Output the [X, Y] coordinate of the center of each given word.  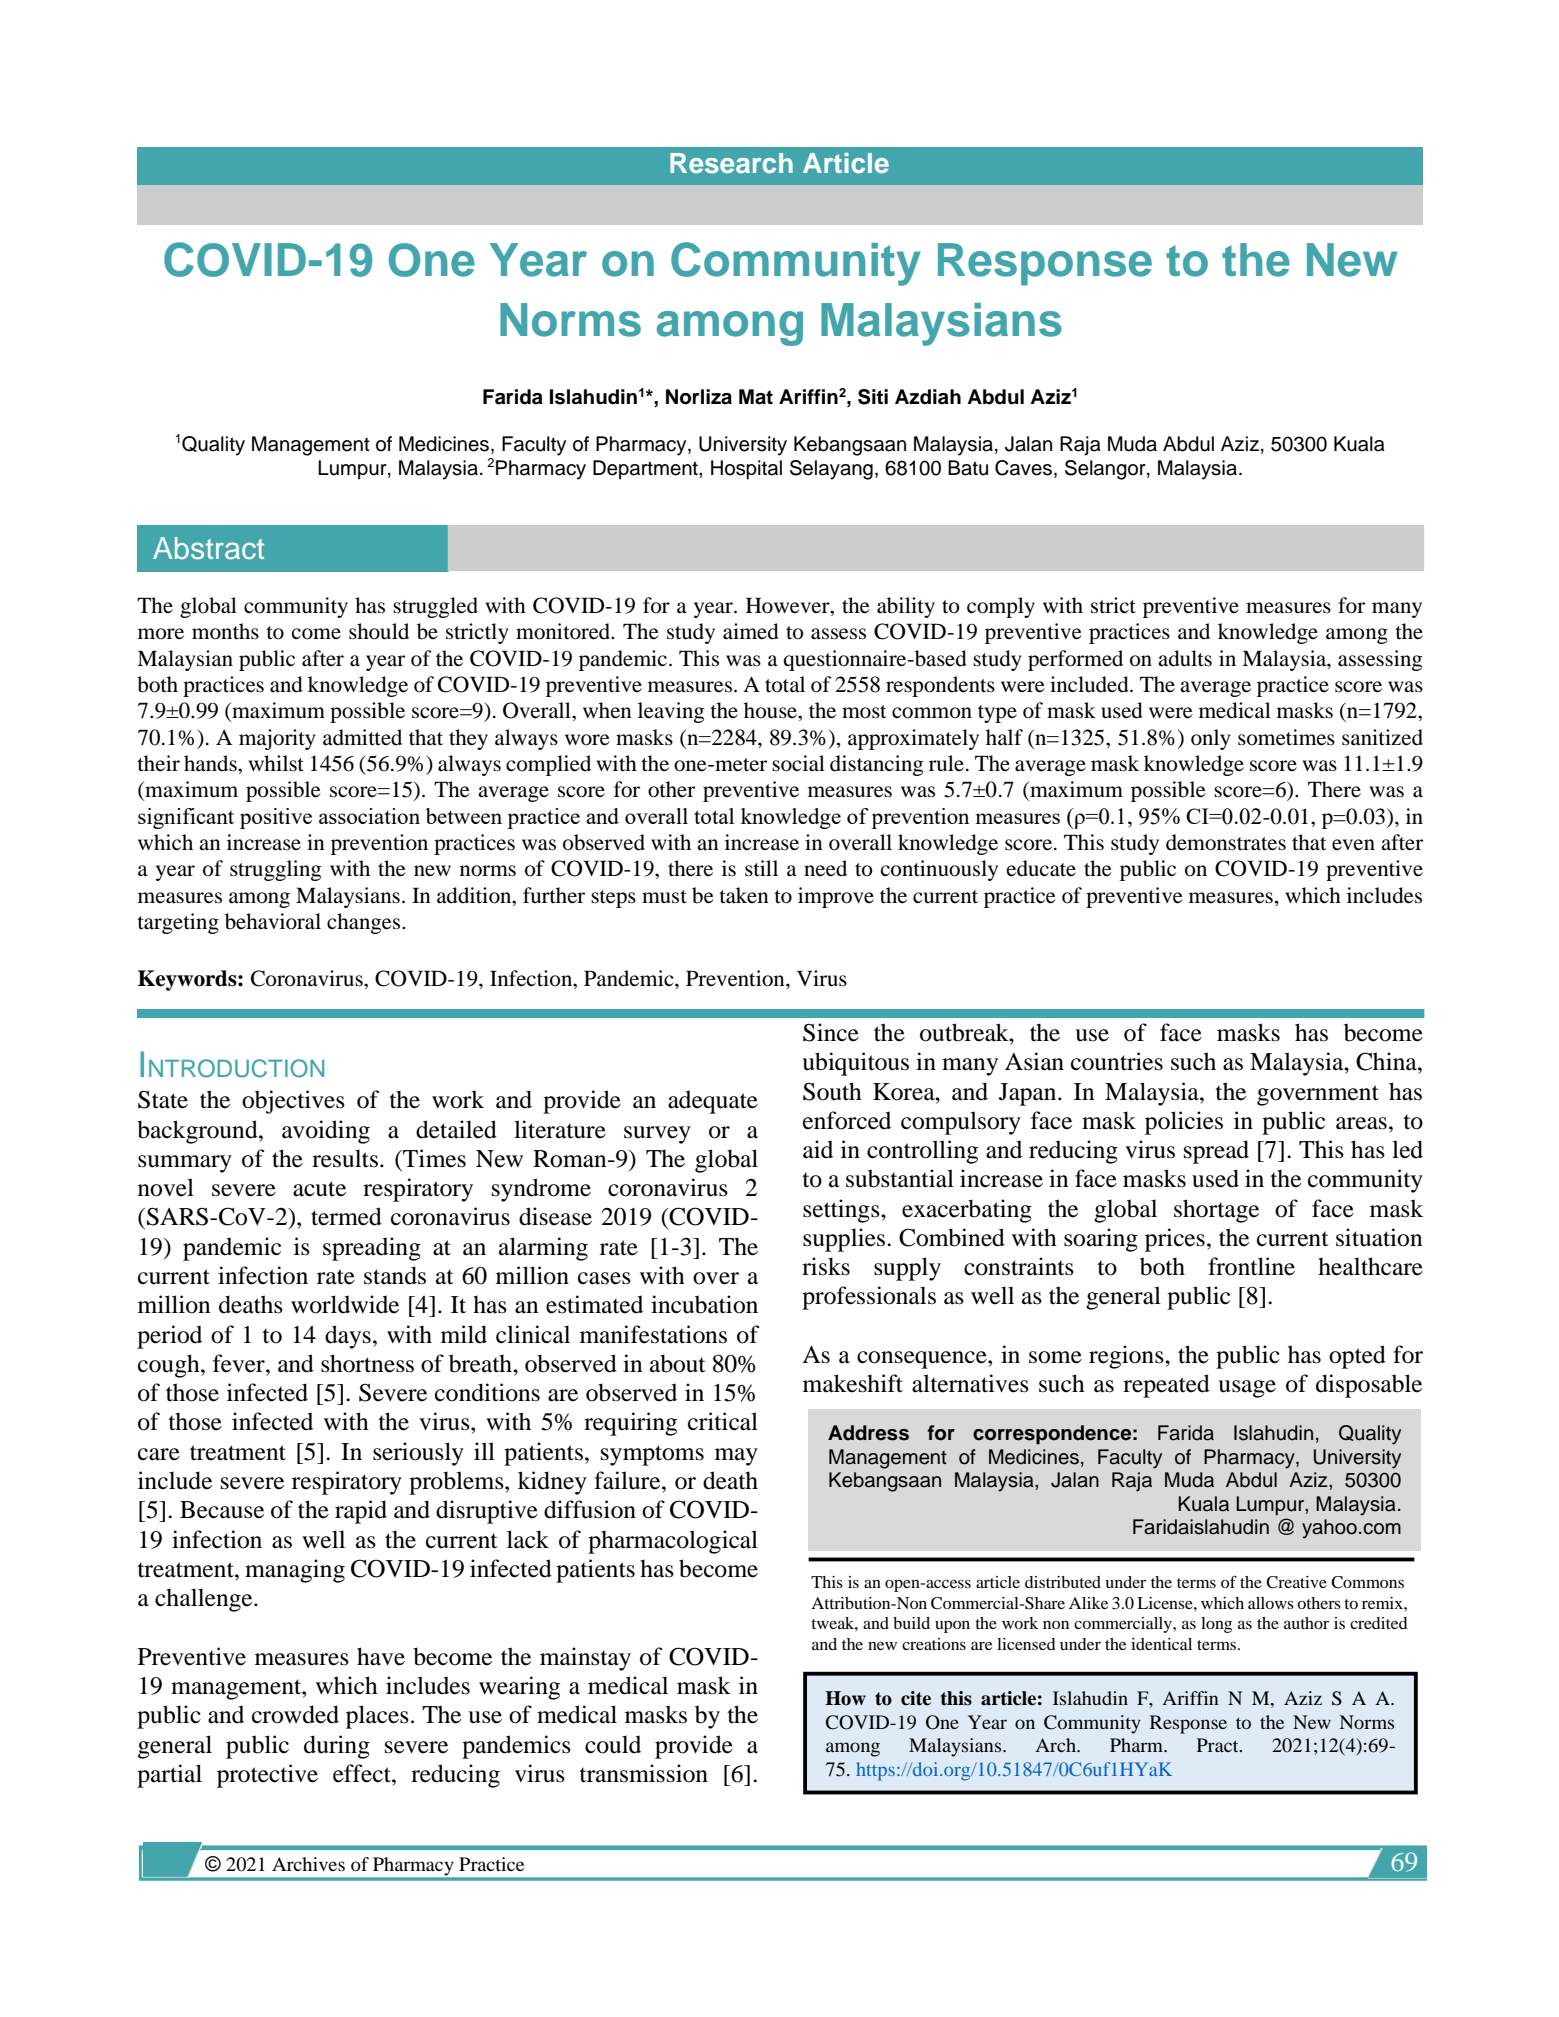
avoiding [326, 1132]
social [798, 763]
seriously [418, 1454]
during [337, 1747]
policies [1184, 1123]
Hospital [746, 470]
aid [818, 1149]
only [1211, 739]
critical [723, 1421]
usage [1247, 1389]
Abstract [208, 548]
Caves [1023, 468]
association [369, 816]
